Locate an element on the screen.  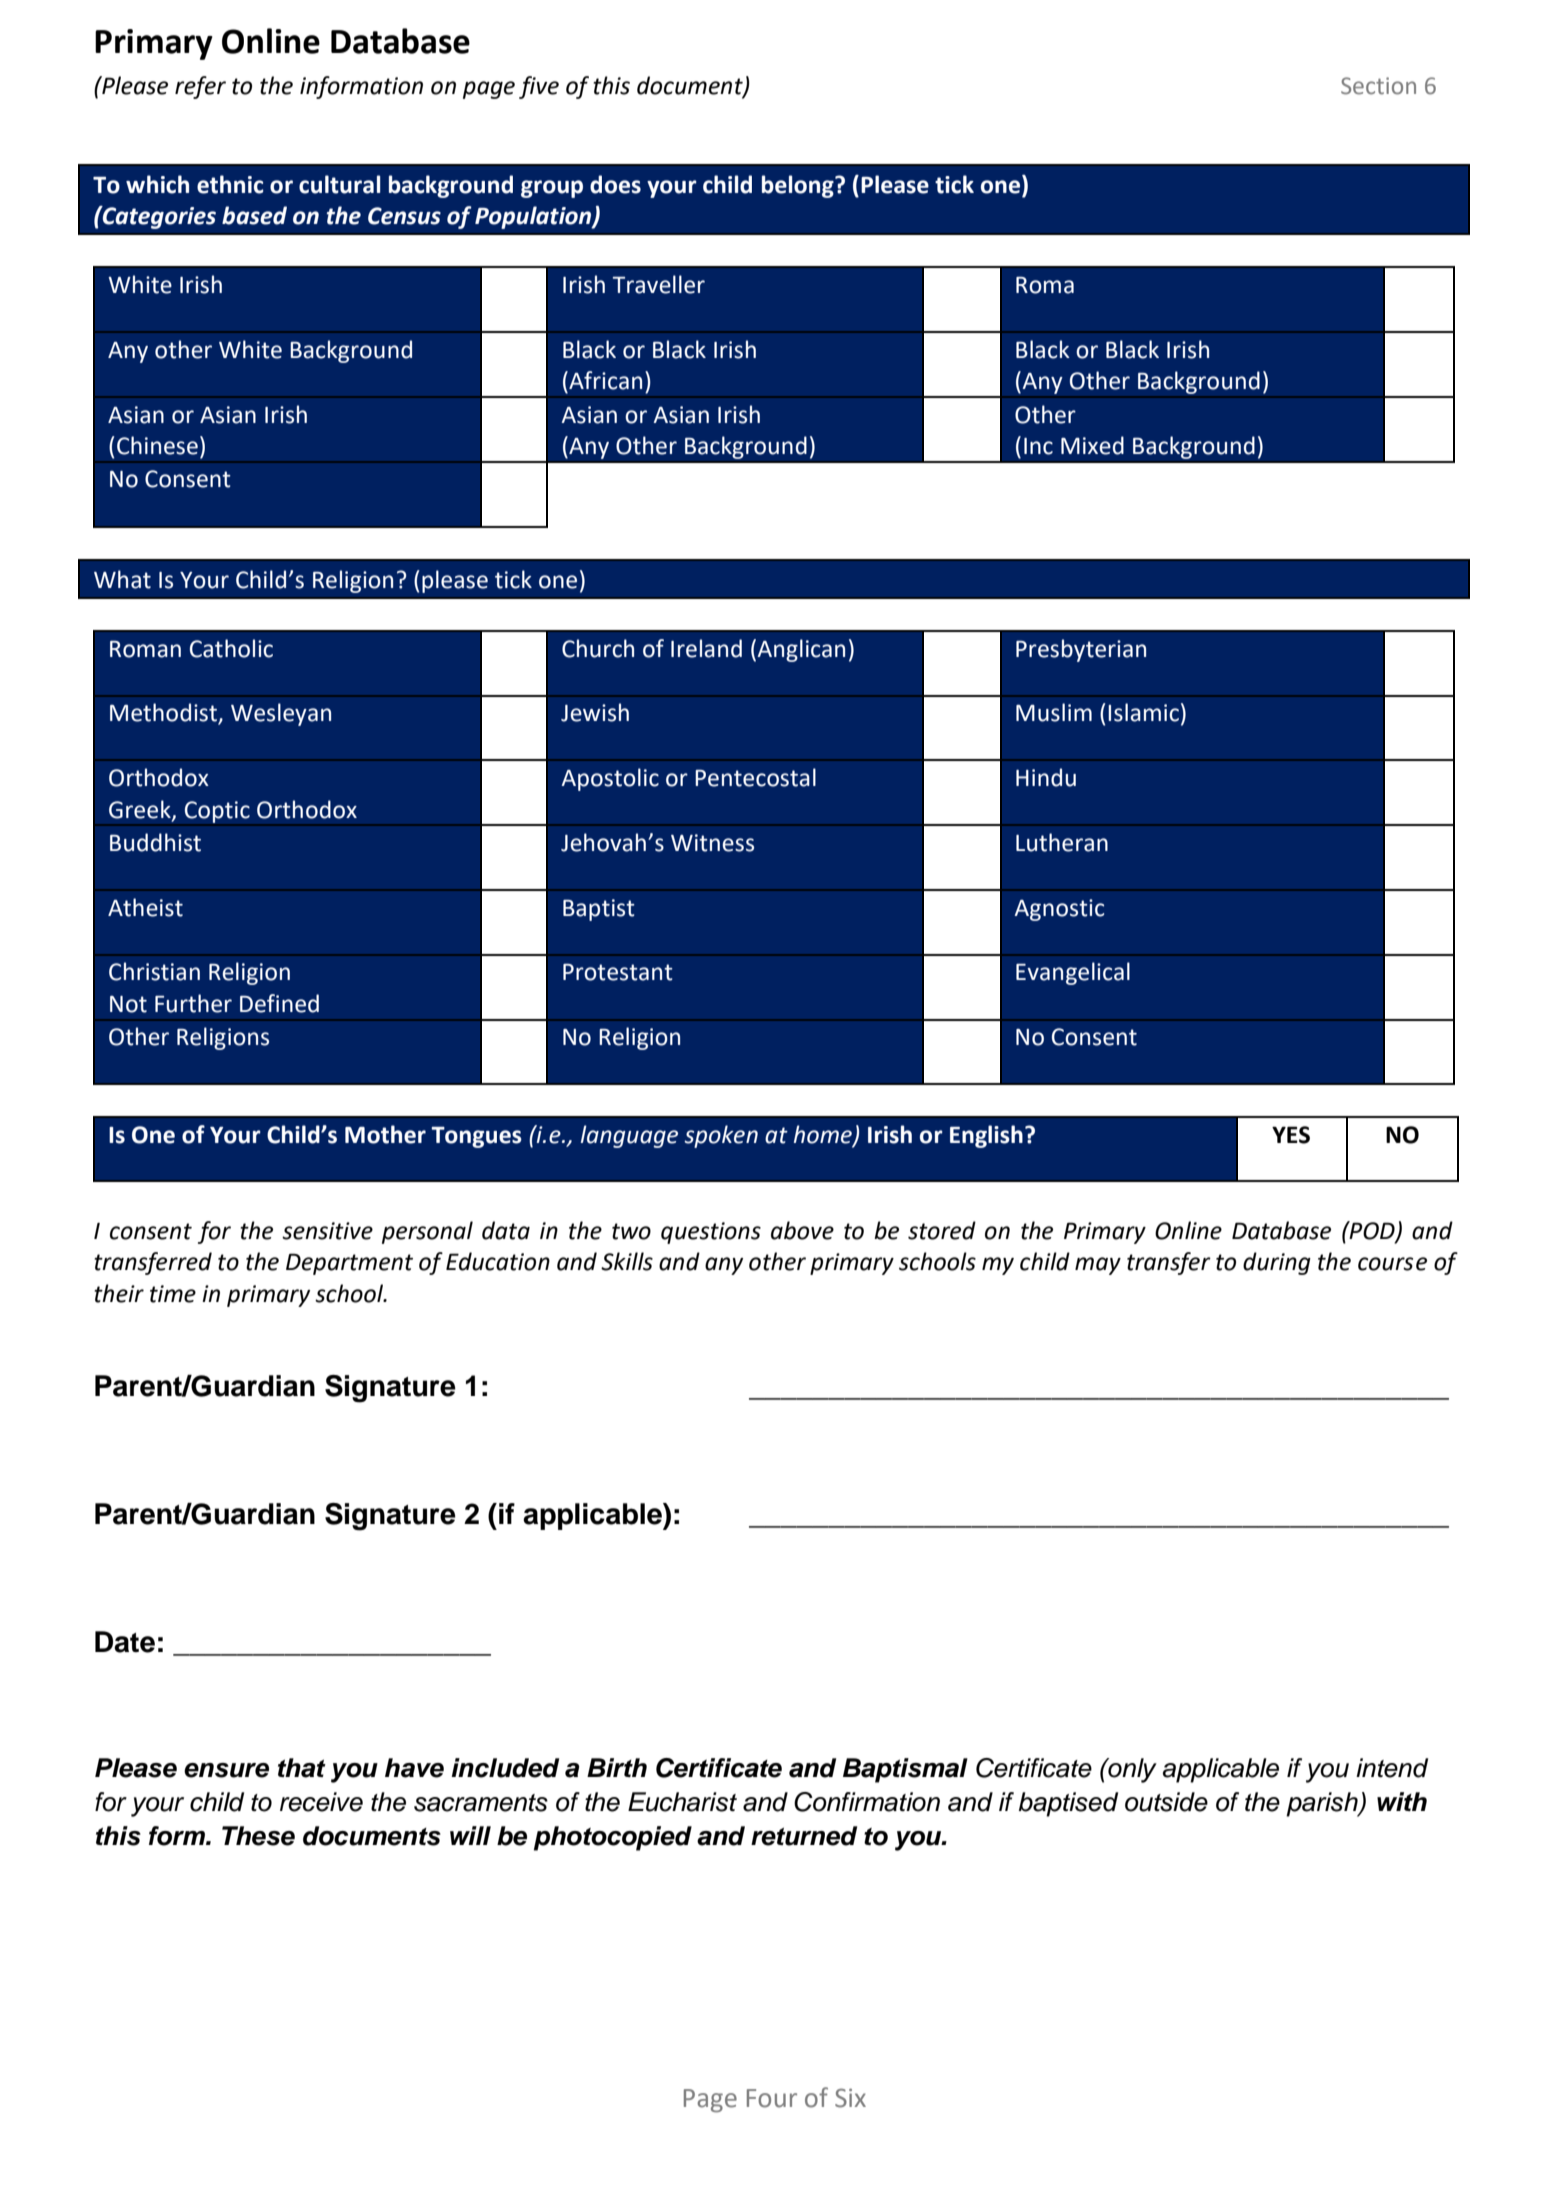
Date is located at coordinates (125, 1642).
